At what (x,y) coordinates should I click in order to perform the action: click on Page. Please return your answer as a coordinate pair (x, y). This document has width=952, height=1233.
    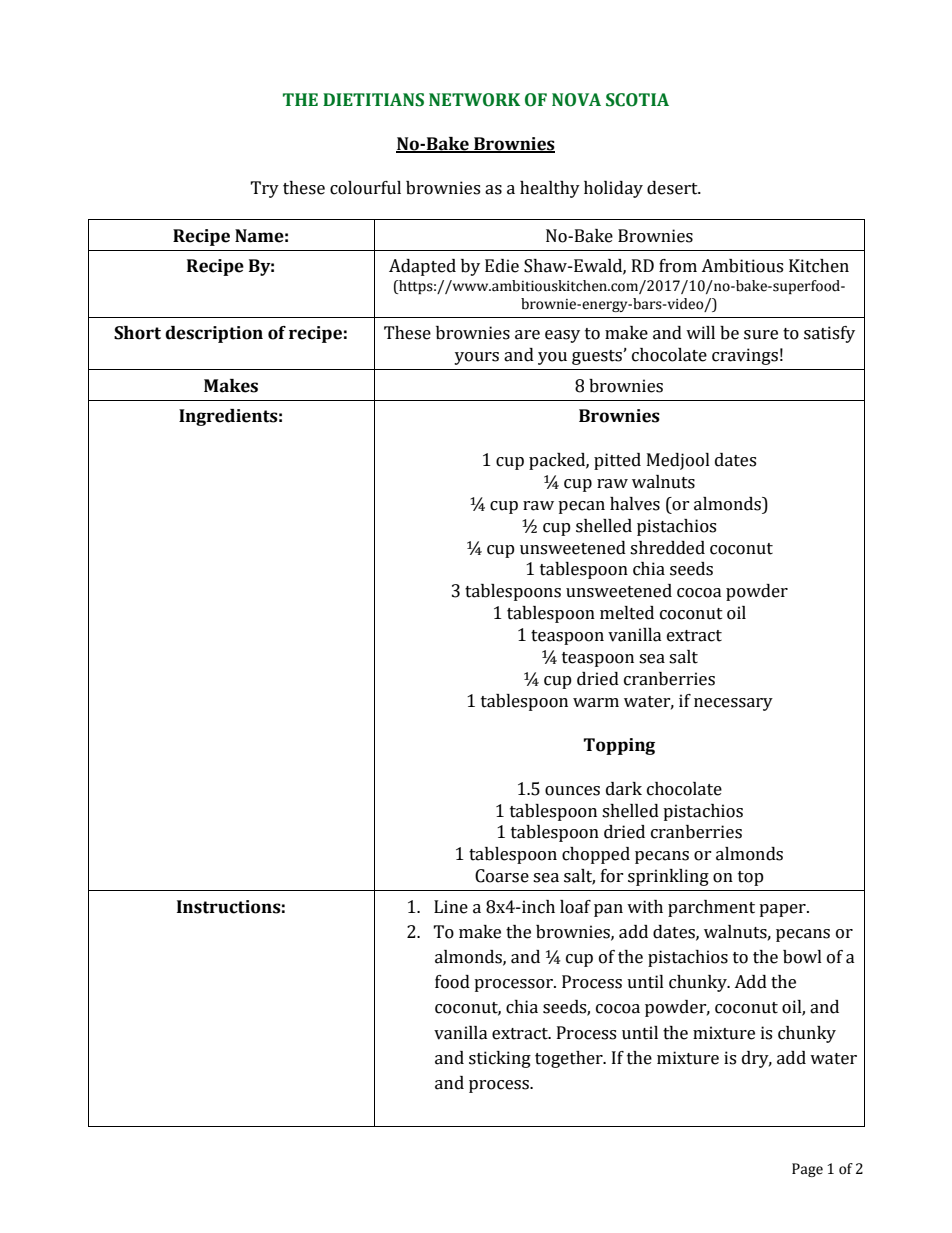
    Looking at the image, I should click on (807, 1170).
